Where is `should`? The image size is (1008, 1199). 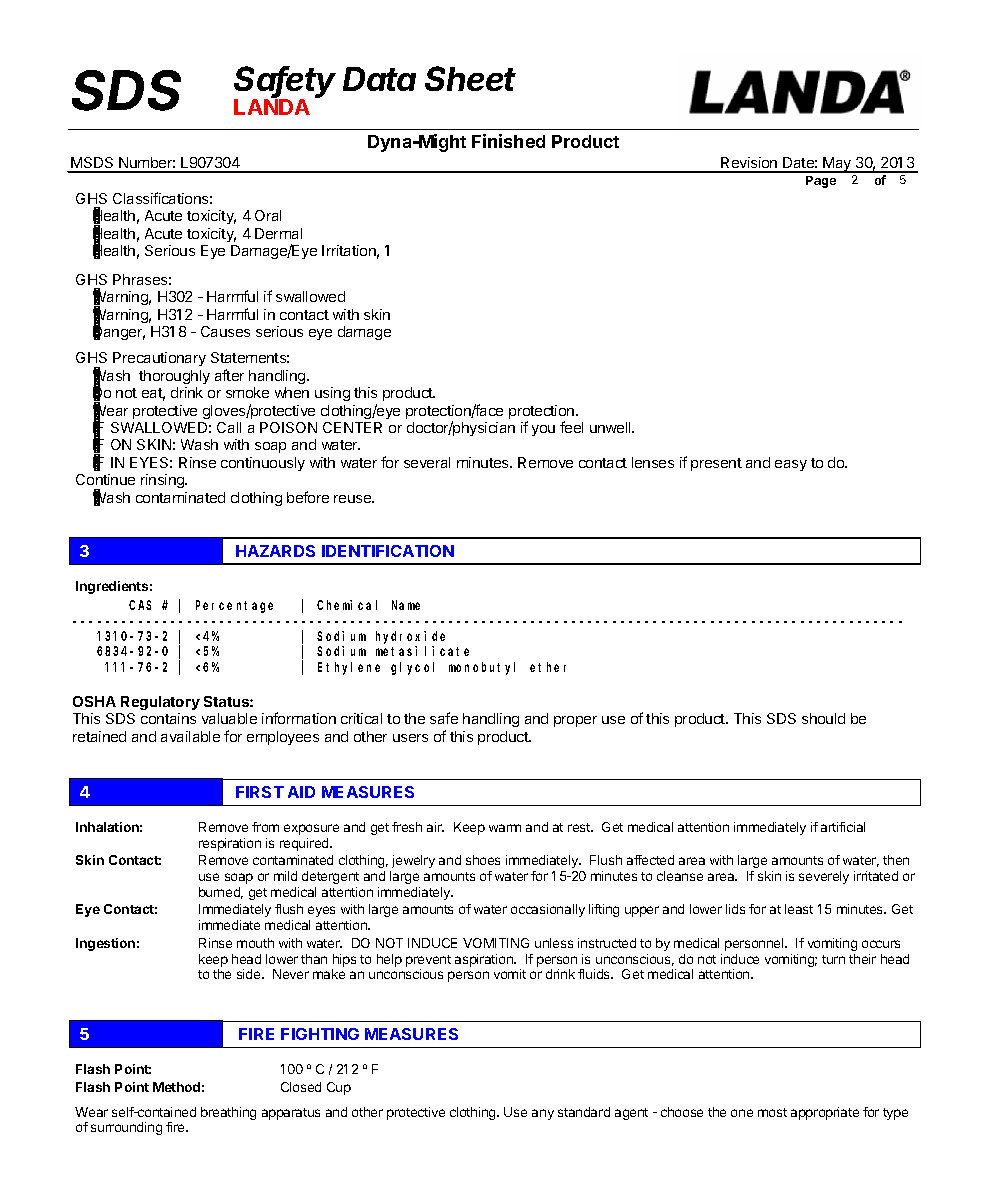 should is located at coordinates (823, 718).
